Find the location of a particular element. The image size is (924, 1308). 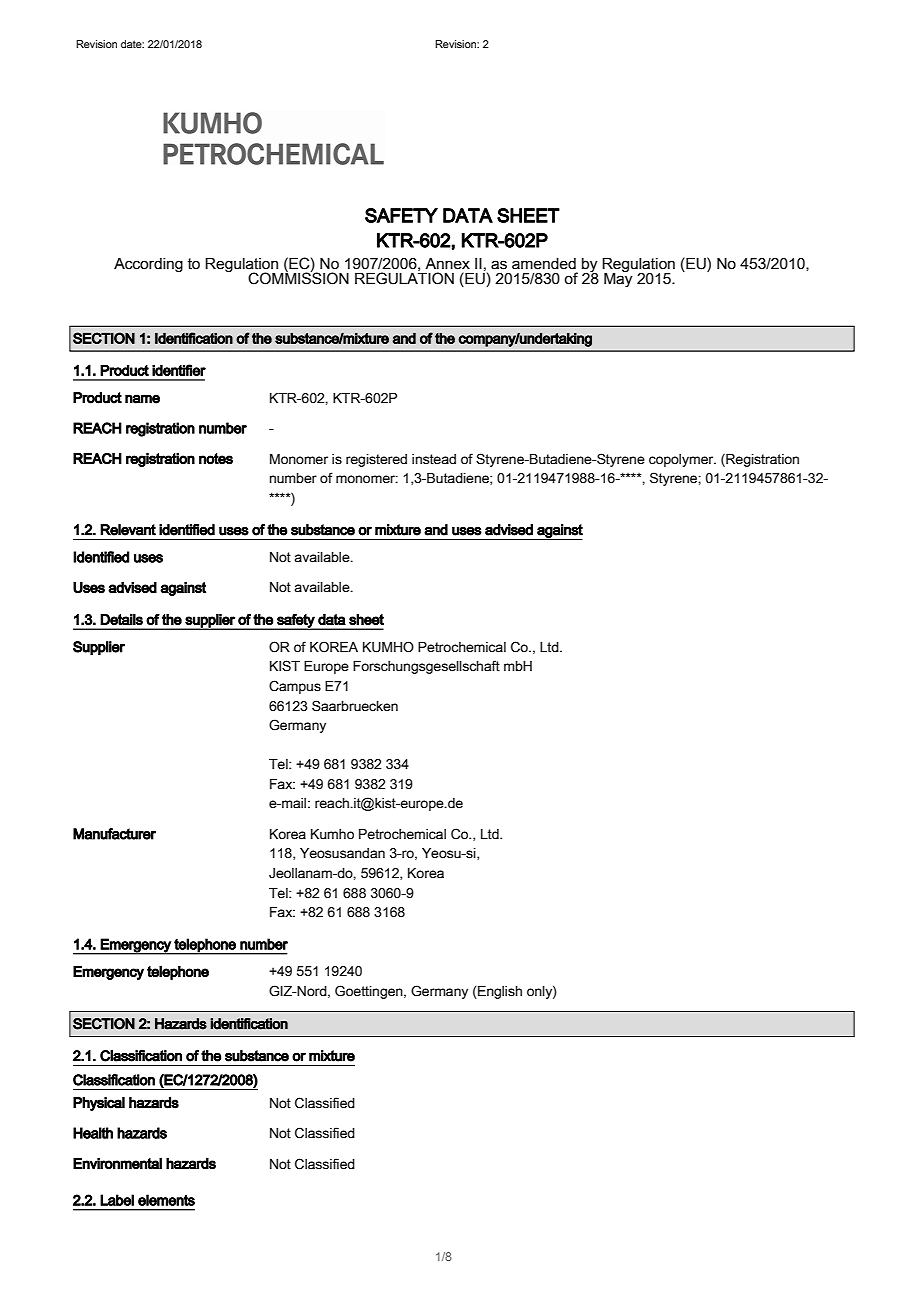

According is located at coordinates (148, 265).
